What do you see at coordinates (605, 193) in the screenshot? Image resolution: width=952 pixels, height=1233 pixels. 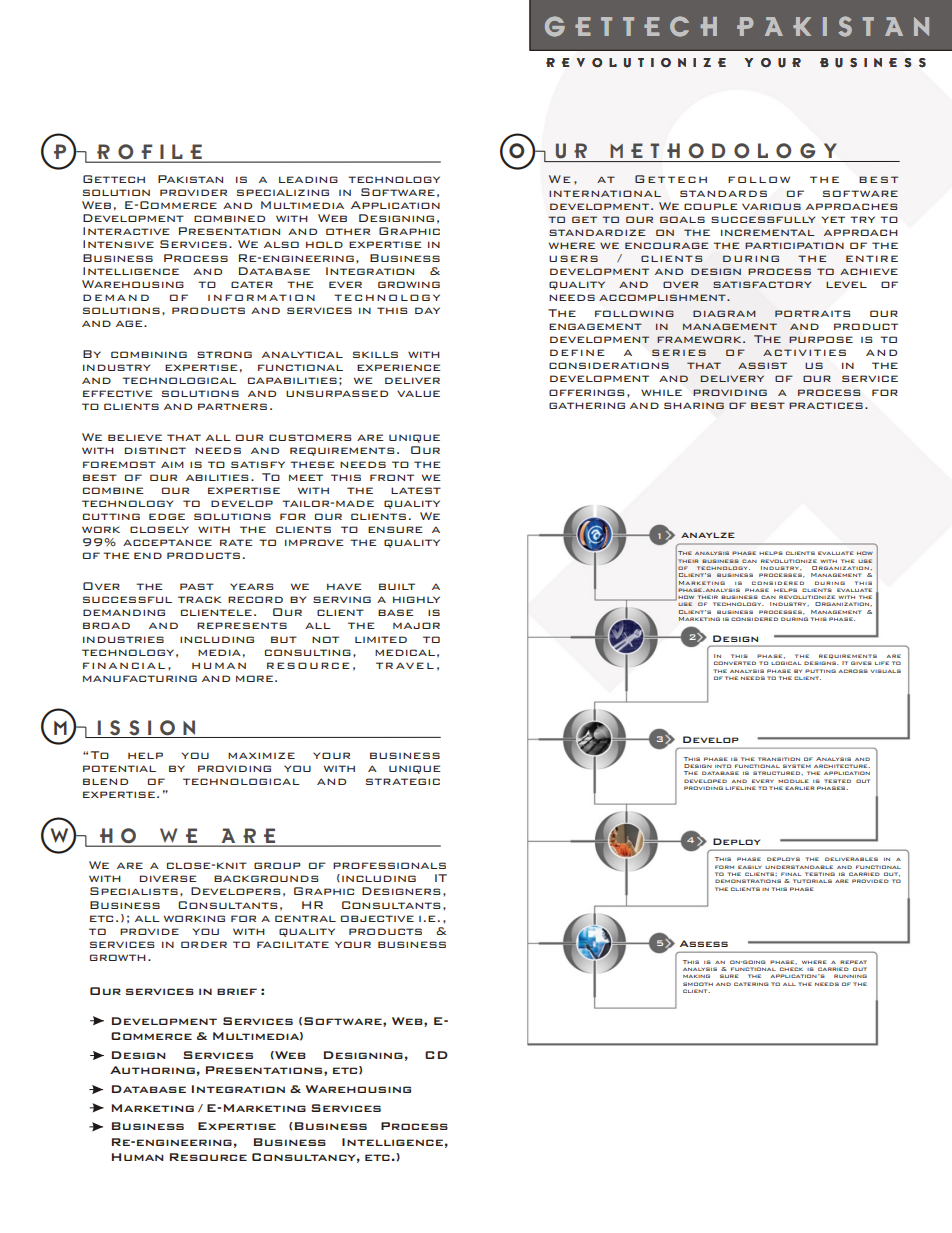 I see `international` at bounding box center [605, 193].
